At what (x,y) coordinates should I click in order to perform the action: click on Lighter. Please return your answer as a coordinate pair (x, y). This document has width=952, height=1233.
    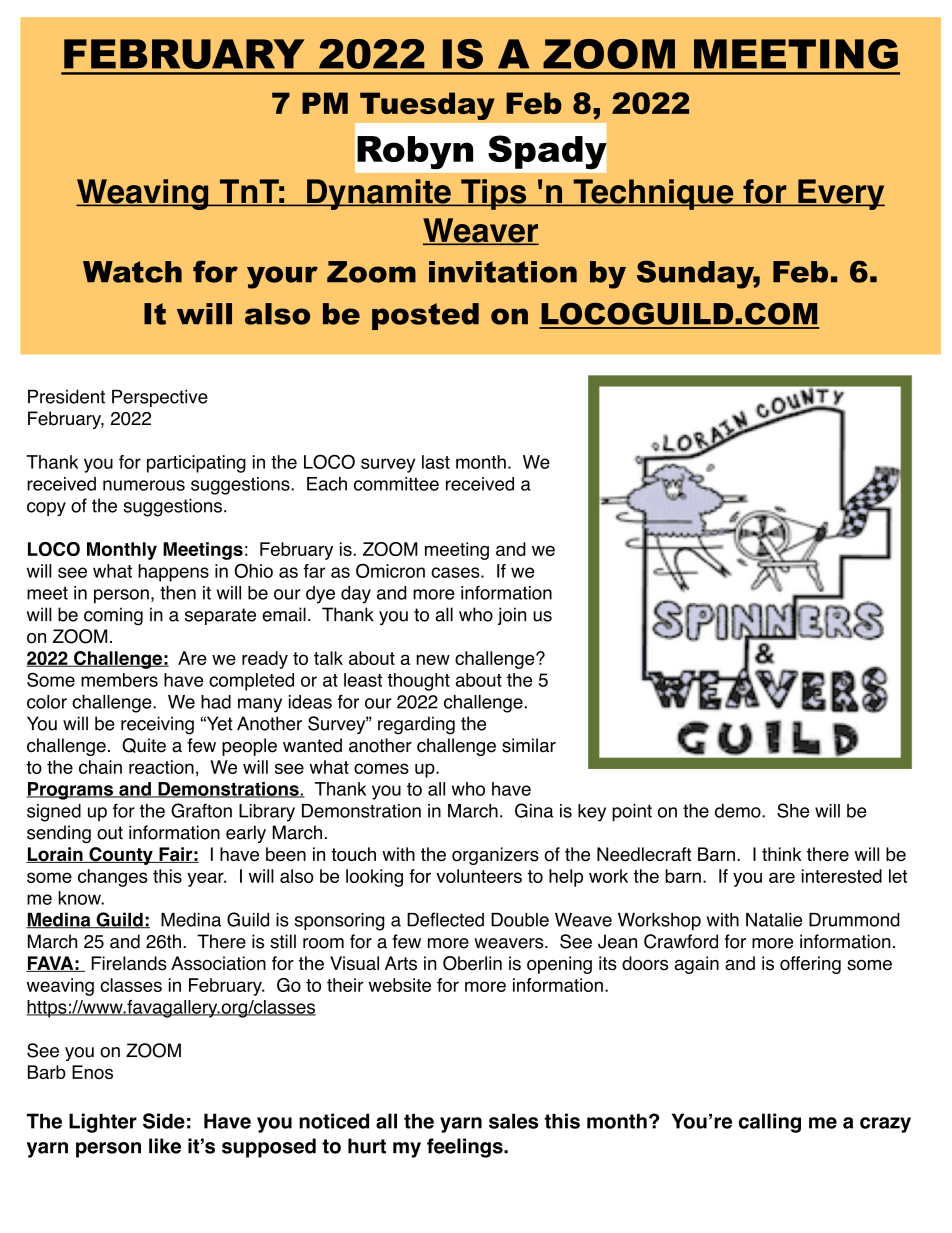
    Looking at the image, I should click on (103, 1123).
